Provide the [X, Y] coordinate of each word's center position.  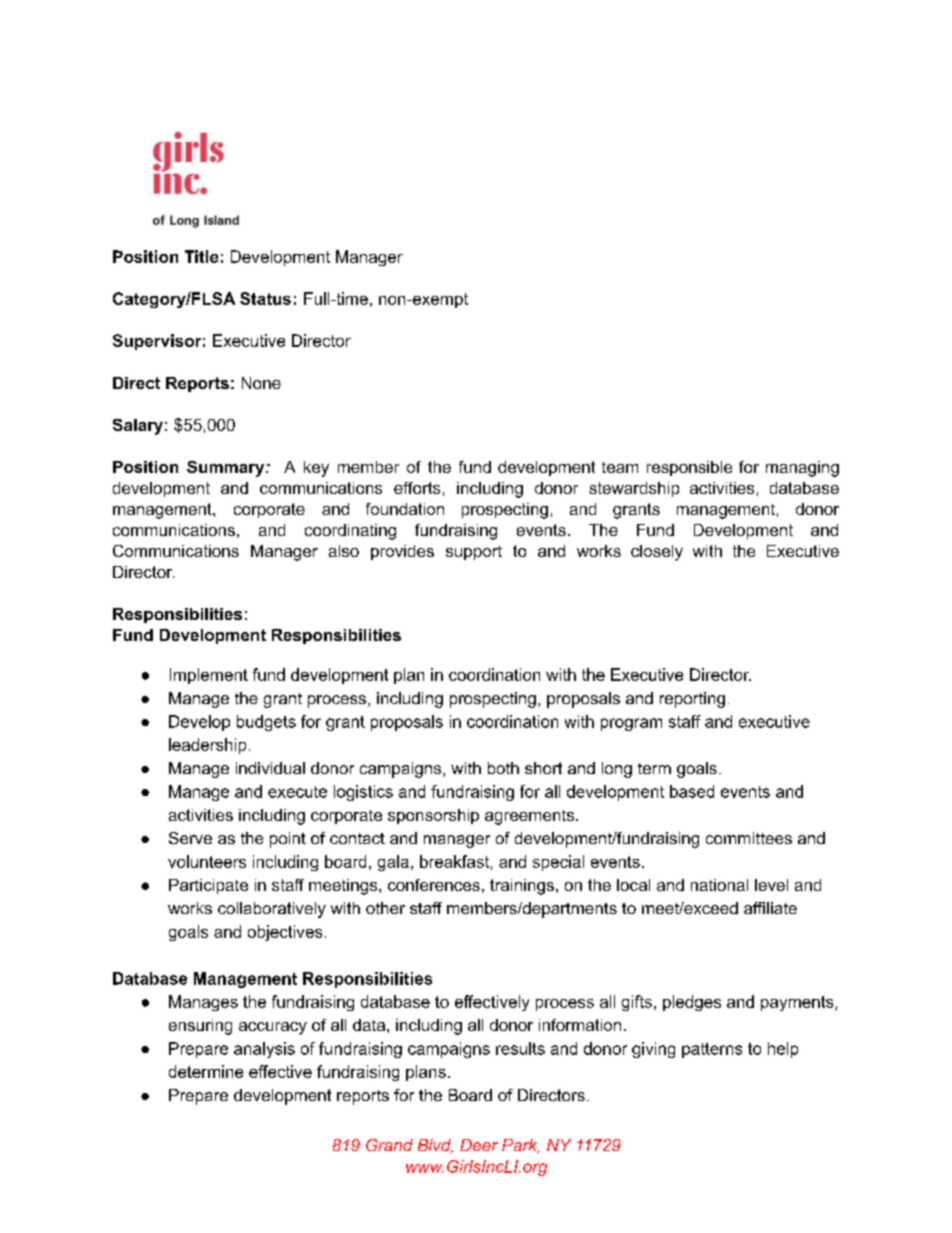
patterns [712, 1050]
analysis [264, 1050]
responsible [689, 468]
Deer [479, 1145]
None [261, 383]
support [474, 553]
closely [657, 553]
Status [265, 298]
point [288, 840]
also [344, 551]
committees [749, 838]
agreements [531, 817]
